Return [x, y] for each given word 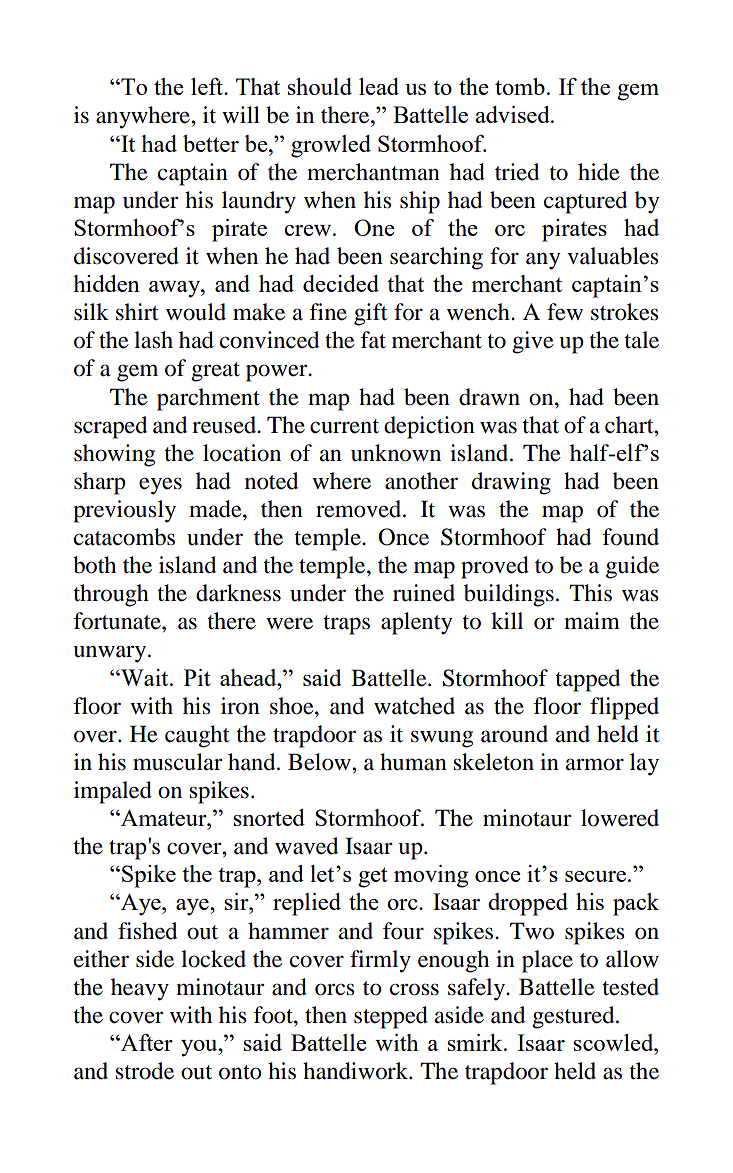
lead [379, 86]
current [344, 426]
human [413, 762]
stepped [391, 1017]
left [208, 86]
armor [595, 764]
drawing [511, 483]
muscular [178, 762]
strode [145, 1071]
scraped [110, 427]
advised [513, 114]
